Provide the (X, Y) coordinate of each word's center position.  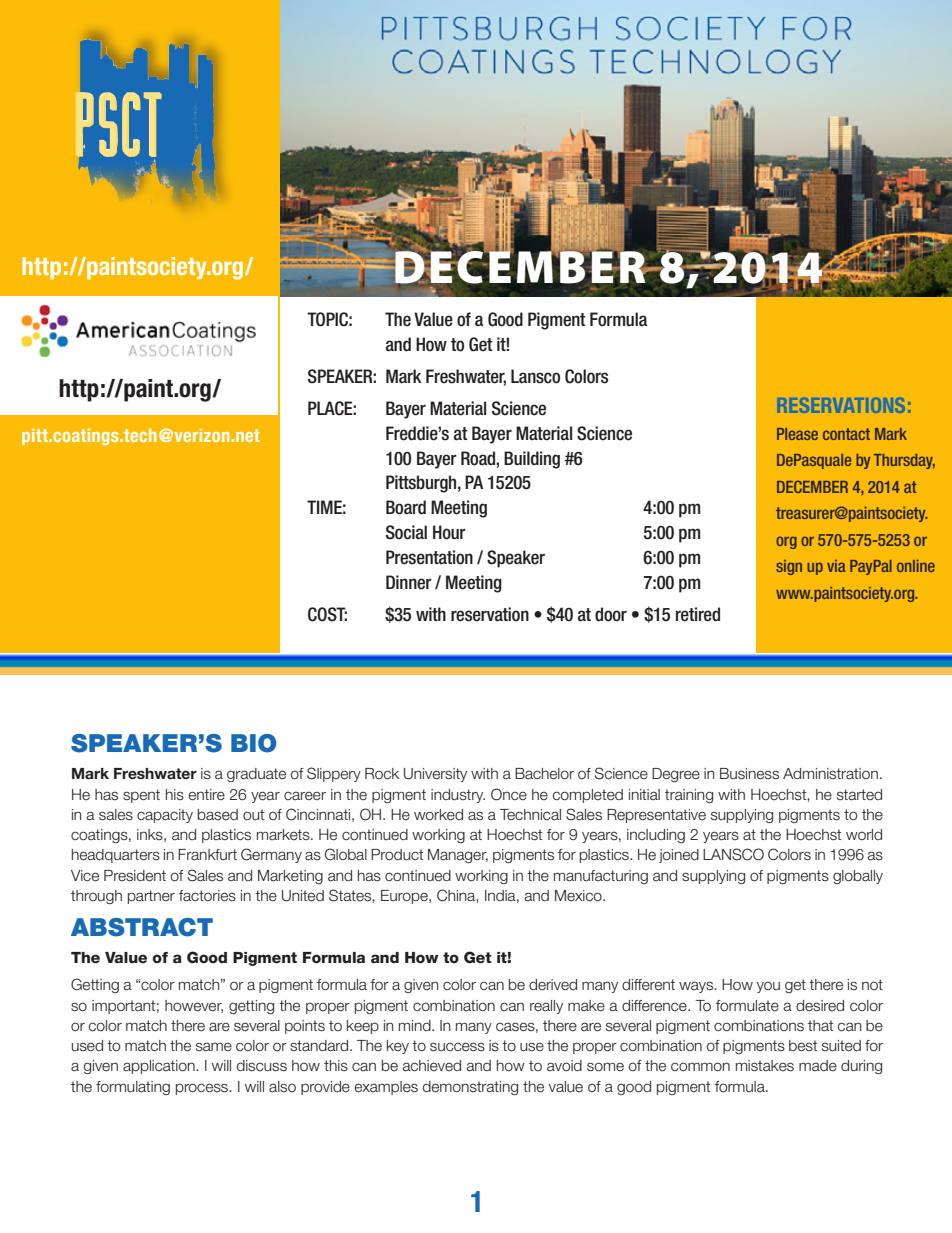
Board (406, 507)
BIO (253, 743)
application (160, 1067)
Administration (830, 774)
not (872, 984)
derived (553, 985)
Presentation (429, 557)
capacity (165, 816)
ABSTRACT (142, 927)
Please (797, 434)
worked (438, 815)
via (836, 566)
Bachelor (544, 774)
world (864, 834)
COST (327, 614)
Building (532, 460)
